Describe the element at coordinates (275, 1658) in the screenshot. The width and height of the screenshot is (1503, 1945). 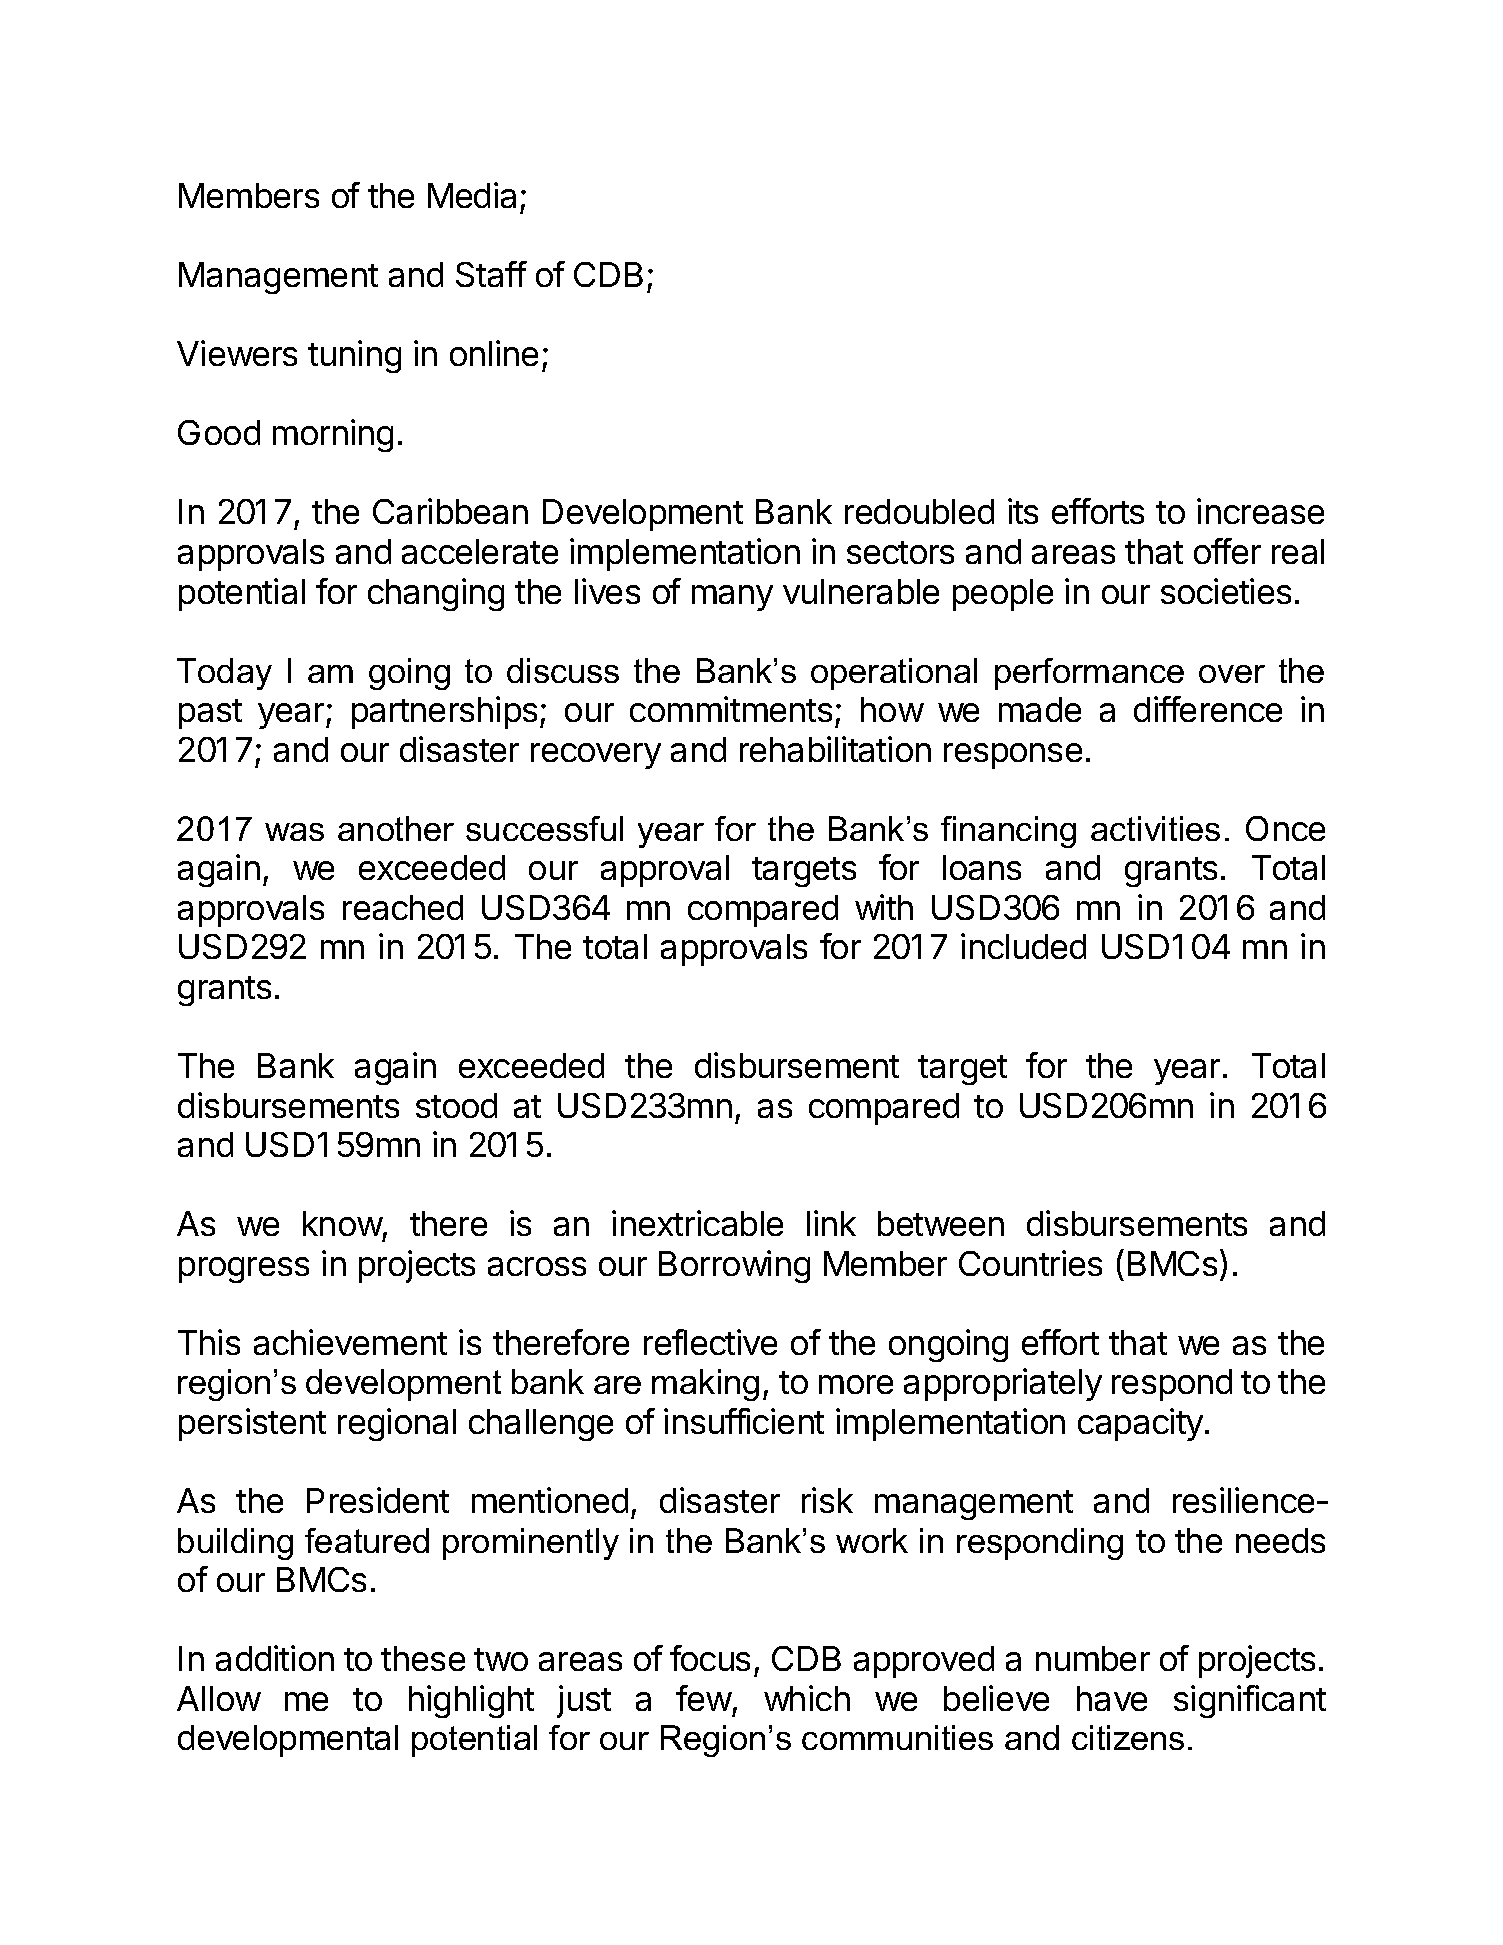
I see `addition` at that location.
